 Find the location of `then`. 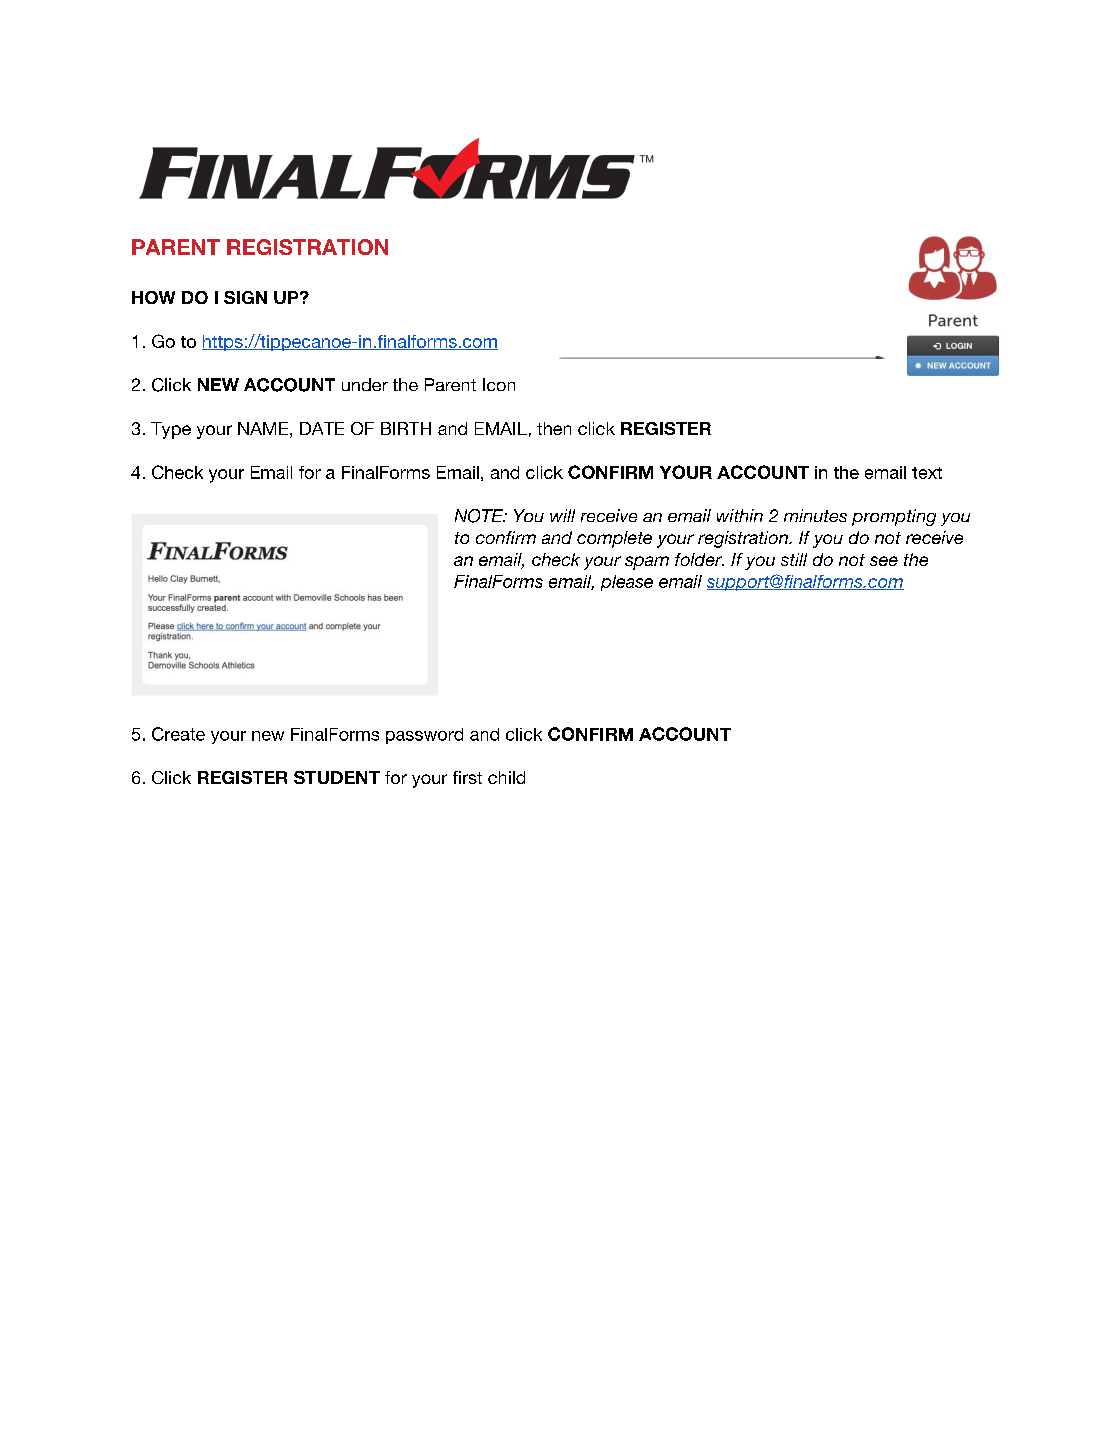

then is located at coordinates (554, 428).
